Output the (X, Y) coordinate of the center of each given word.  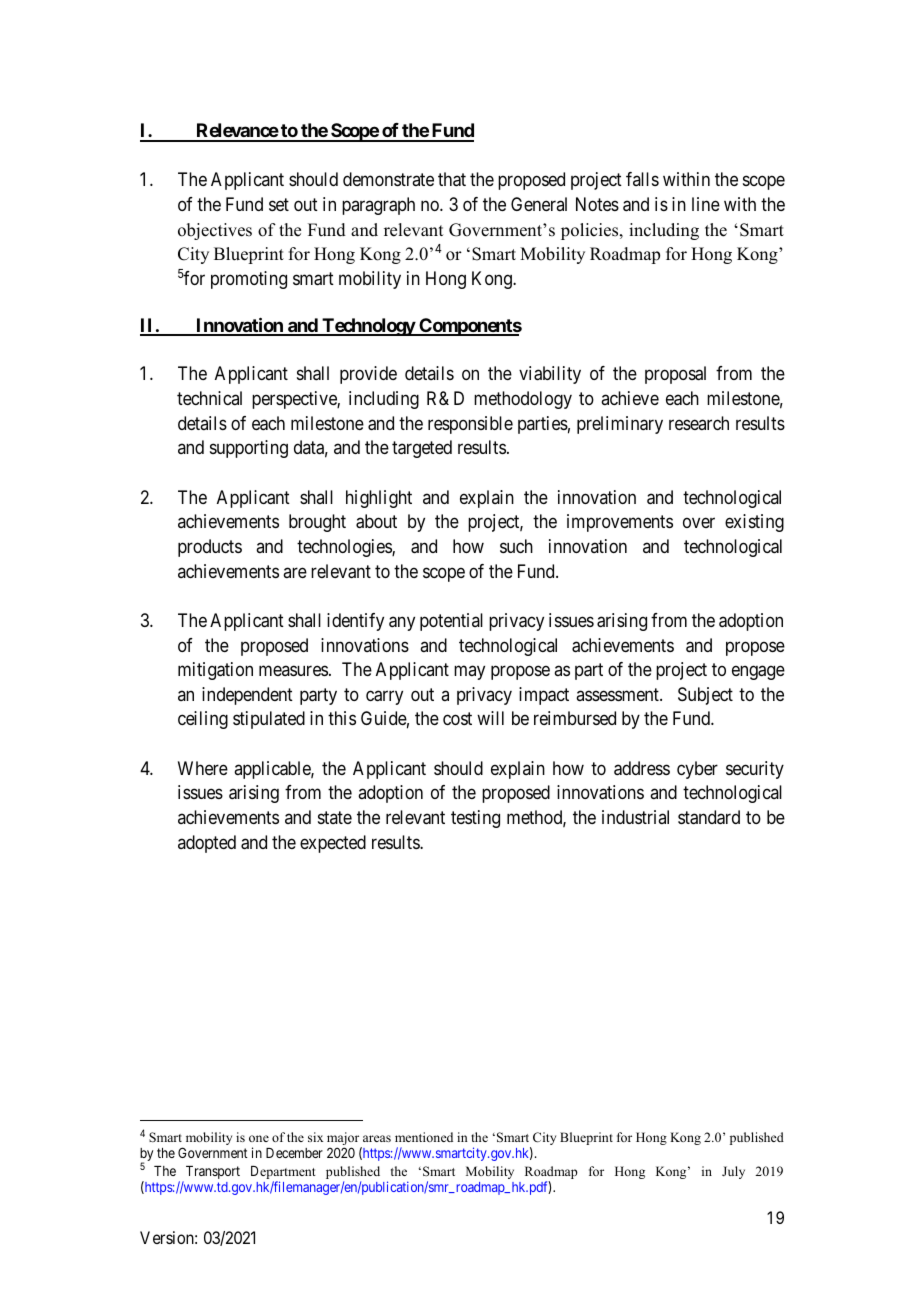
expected (333, 844)
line (706, 204)
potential (451, 622)
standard (709, 817)
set (279, 204)
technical (209, 398)
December (294, 1153)
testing (475, 819)
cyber (697, 770)
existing (754, 523)
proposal (675, 375)
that (452, 179)
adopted (207, 844)
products (210, 548)
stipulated (269, 720)
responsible (470, 425)
